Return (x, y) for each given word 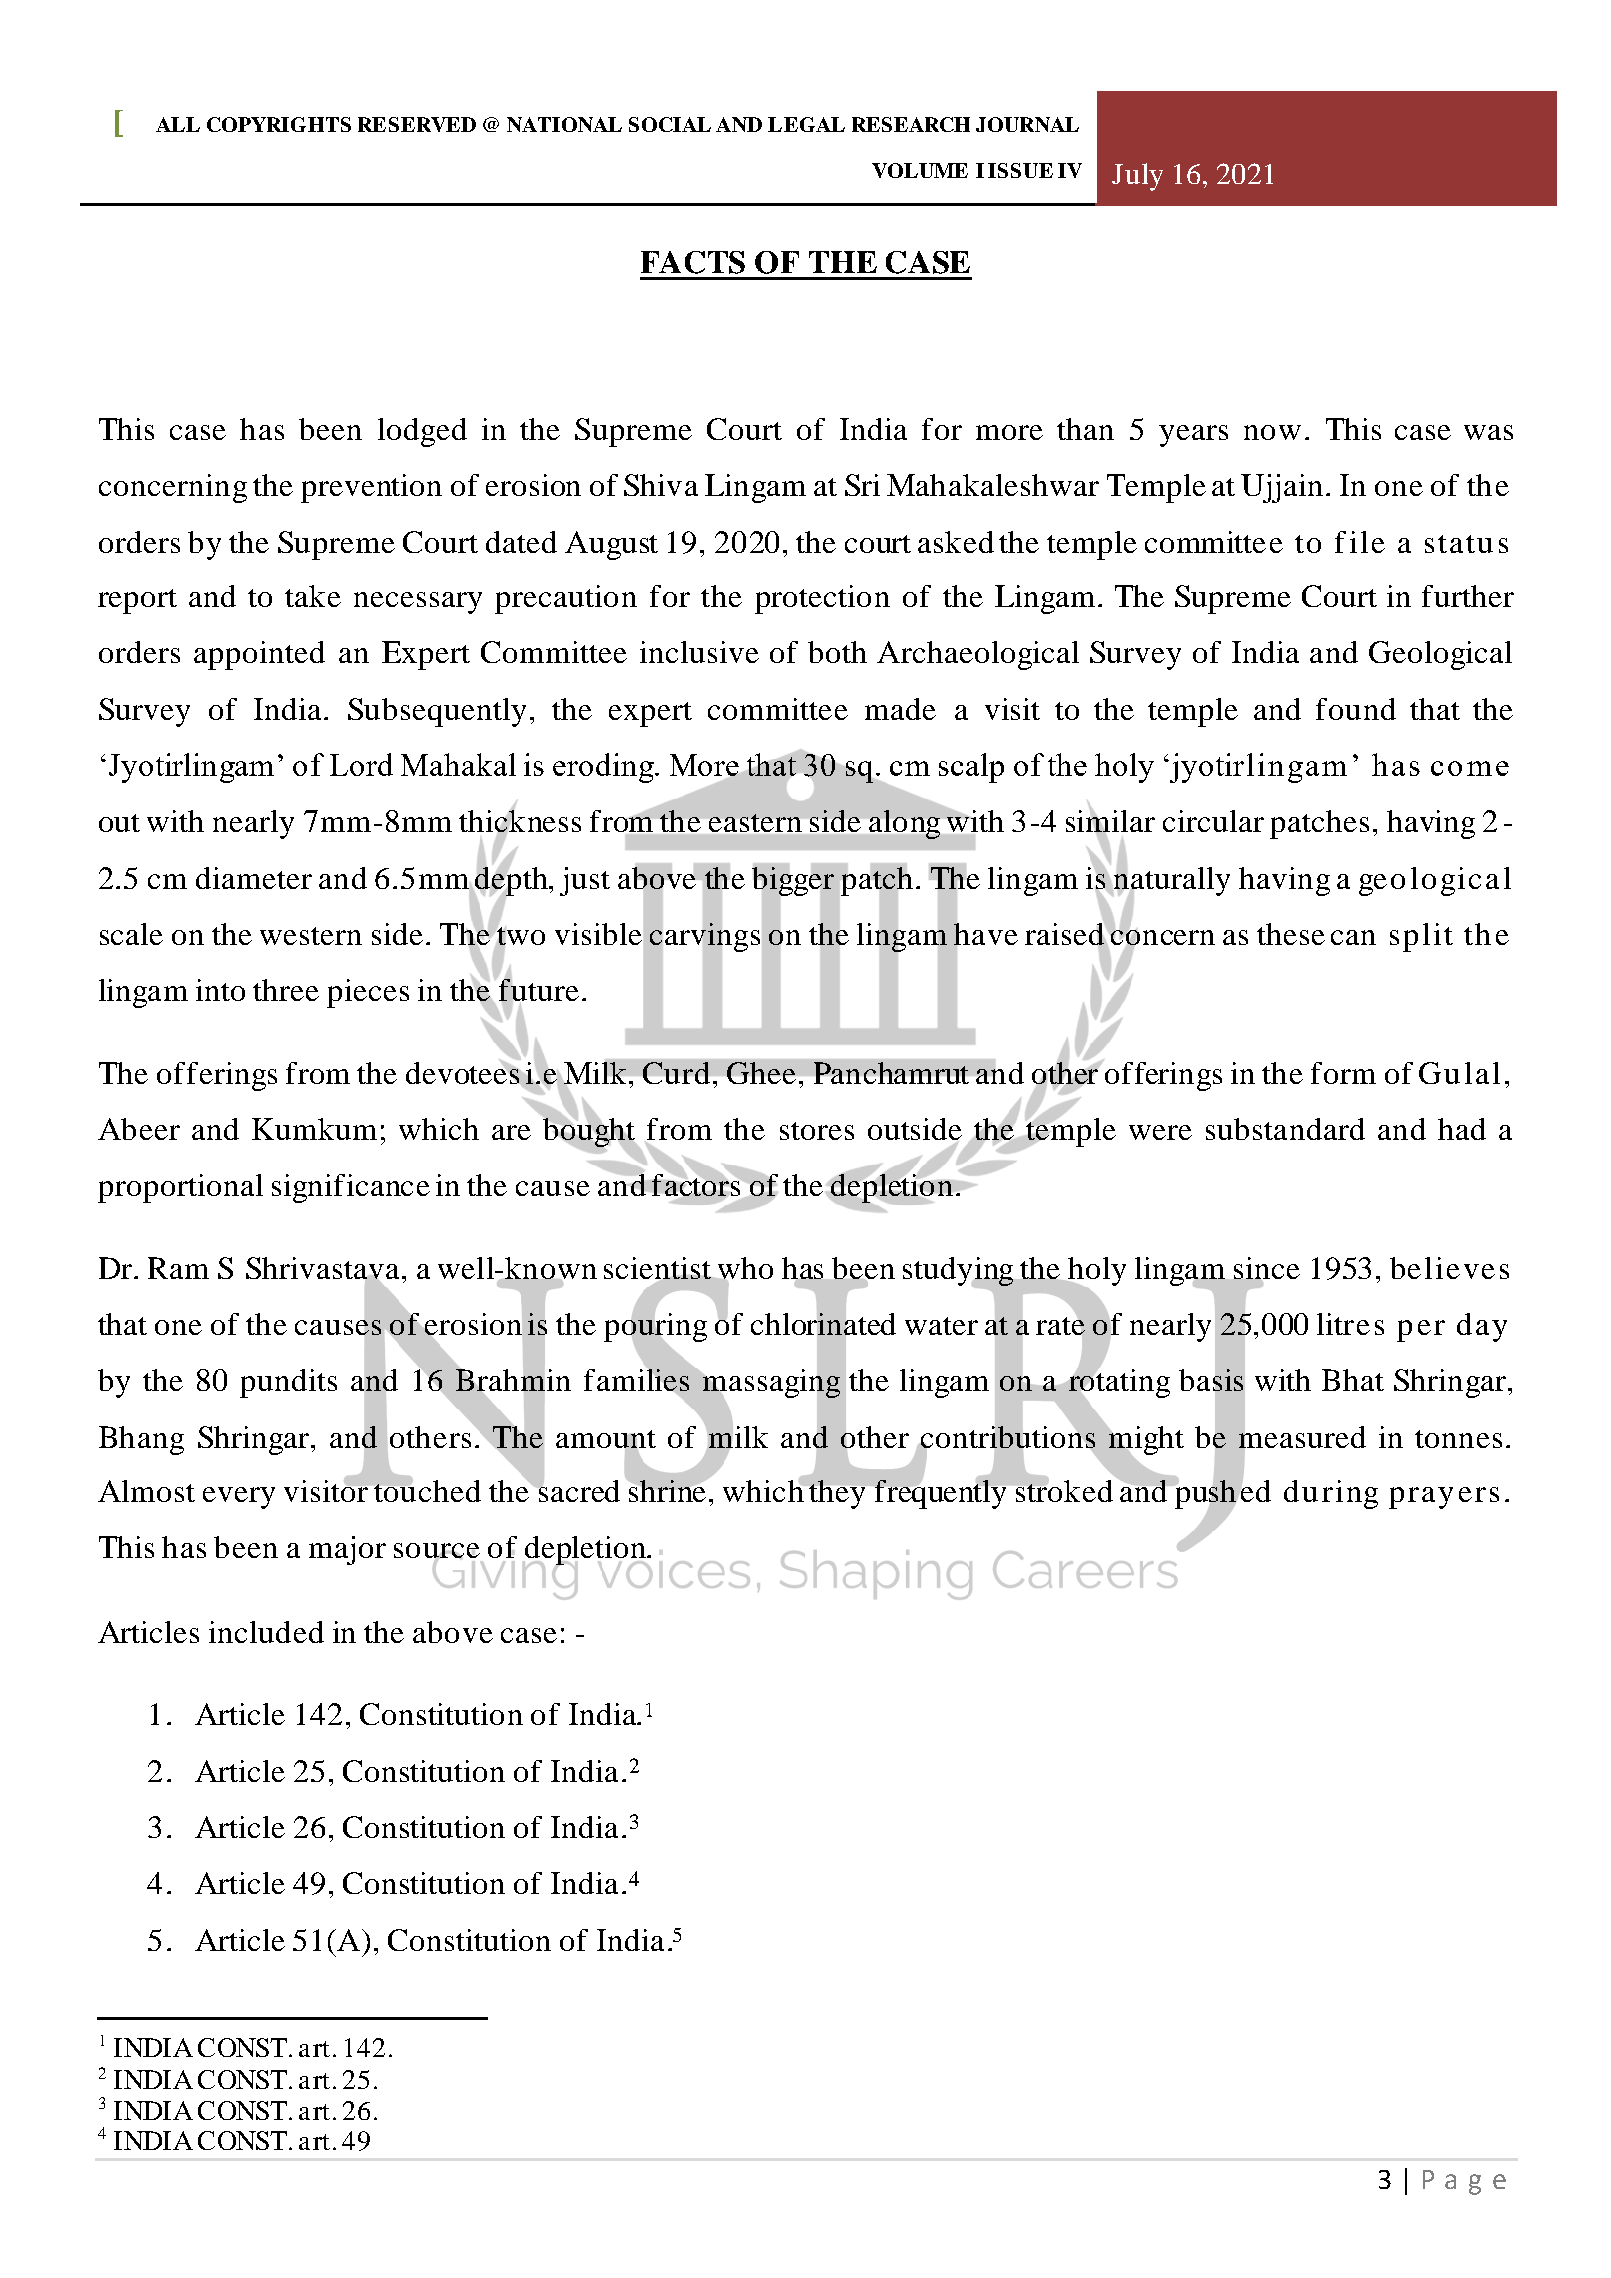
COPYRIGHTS (279, 124)
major (347, 1550)
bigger (793, 881)
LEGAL (806, 124)
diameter (254, 878)
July (1137, 177)
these (1291, 934)
